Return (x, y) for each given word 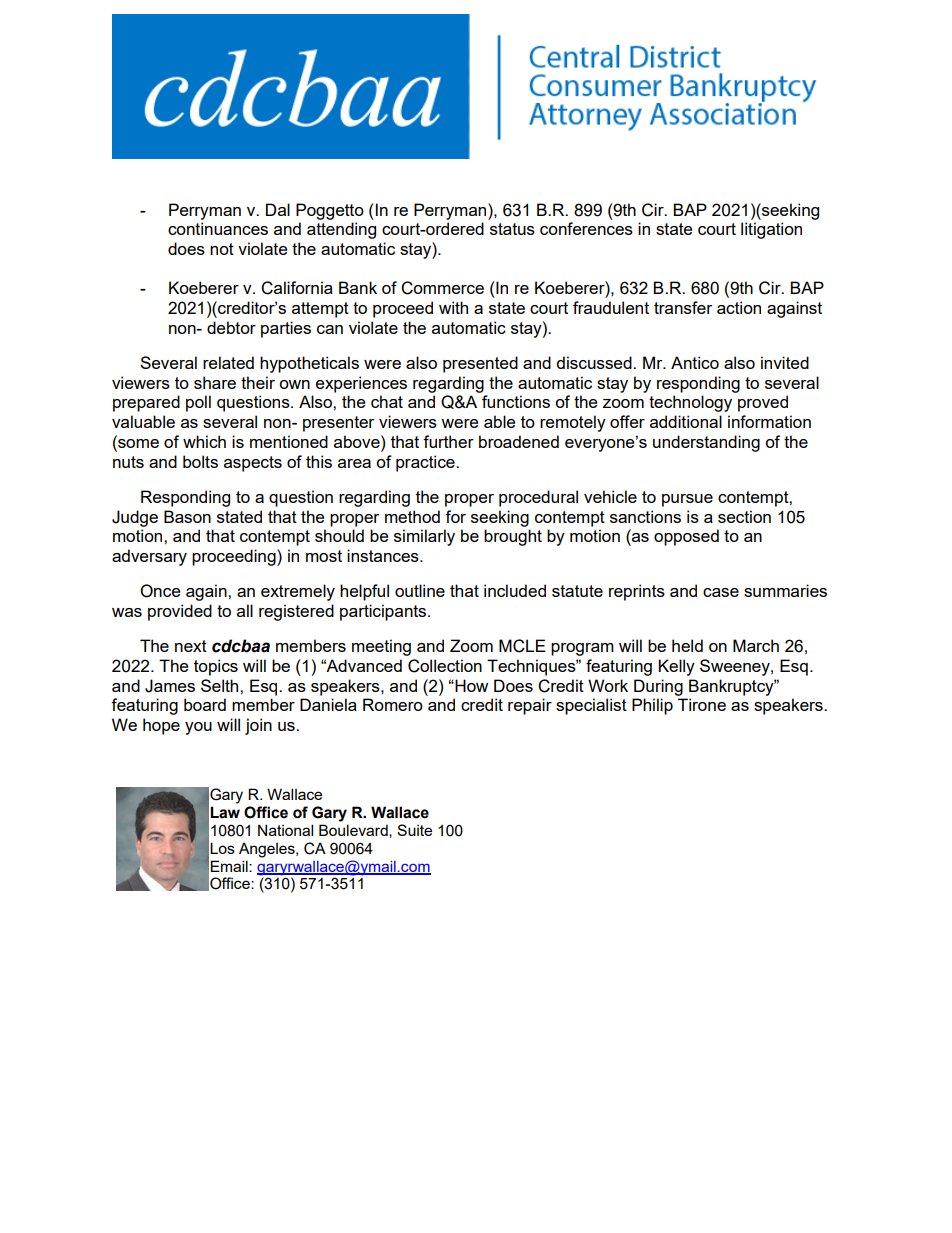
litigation (771, 230)
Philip (652, 706)
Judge (135, 518)
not (222, 249)
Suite (414, 830)
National (285, 830)
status (512, 229)
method (412, 516)
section (744, 516)
